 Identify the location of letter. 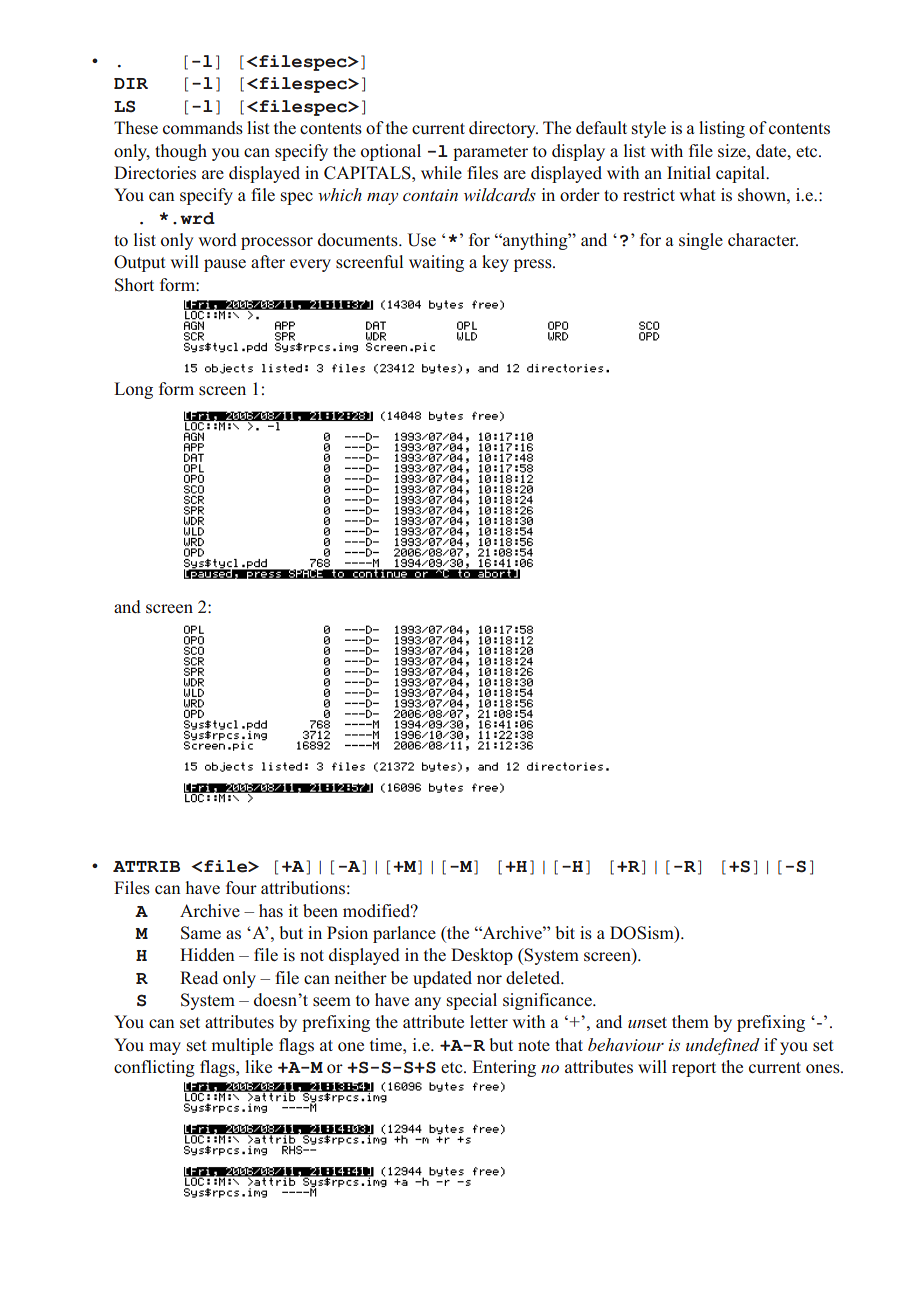
(489, 1021).
